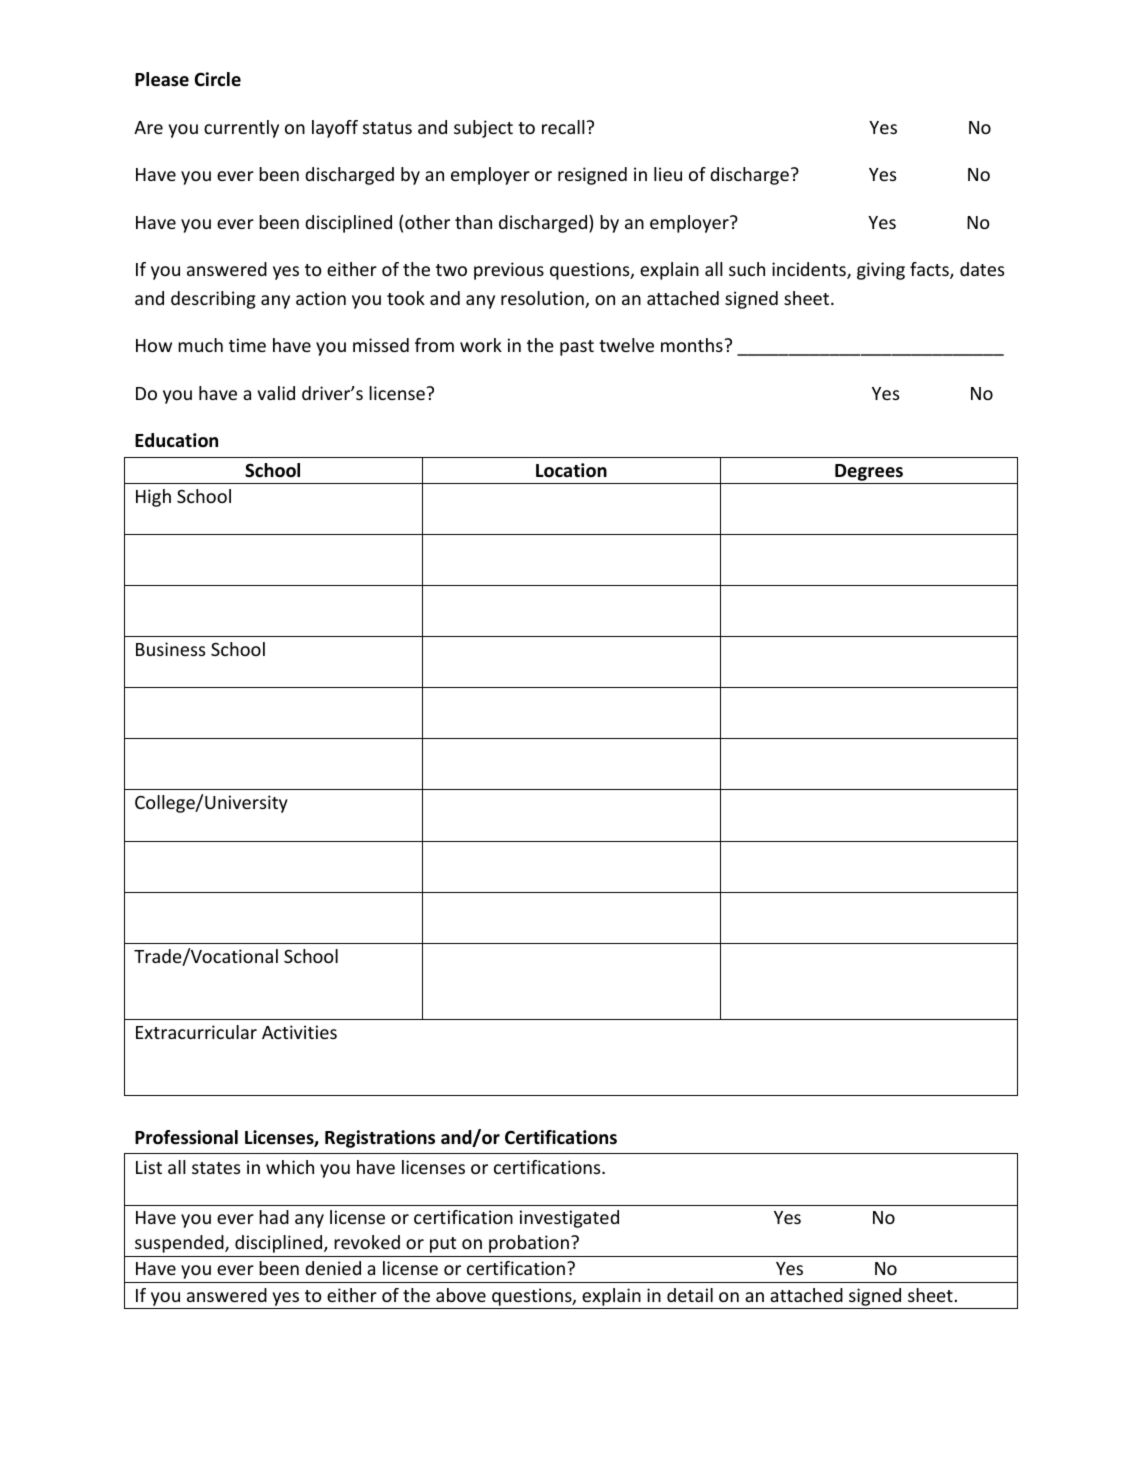 The image size is (1142, 1478). I want to click on currently, so click(241, 129).
